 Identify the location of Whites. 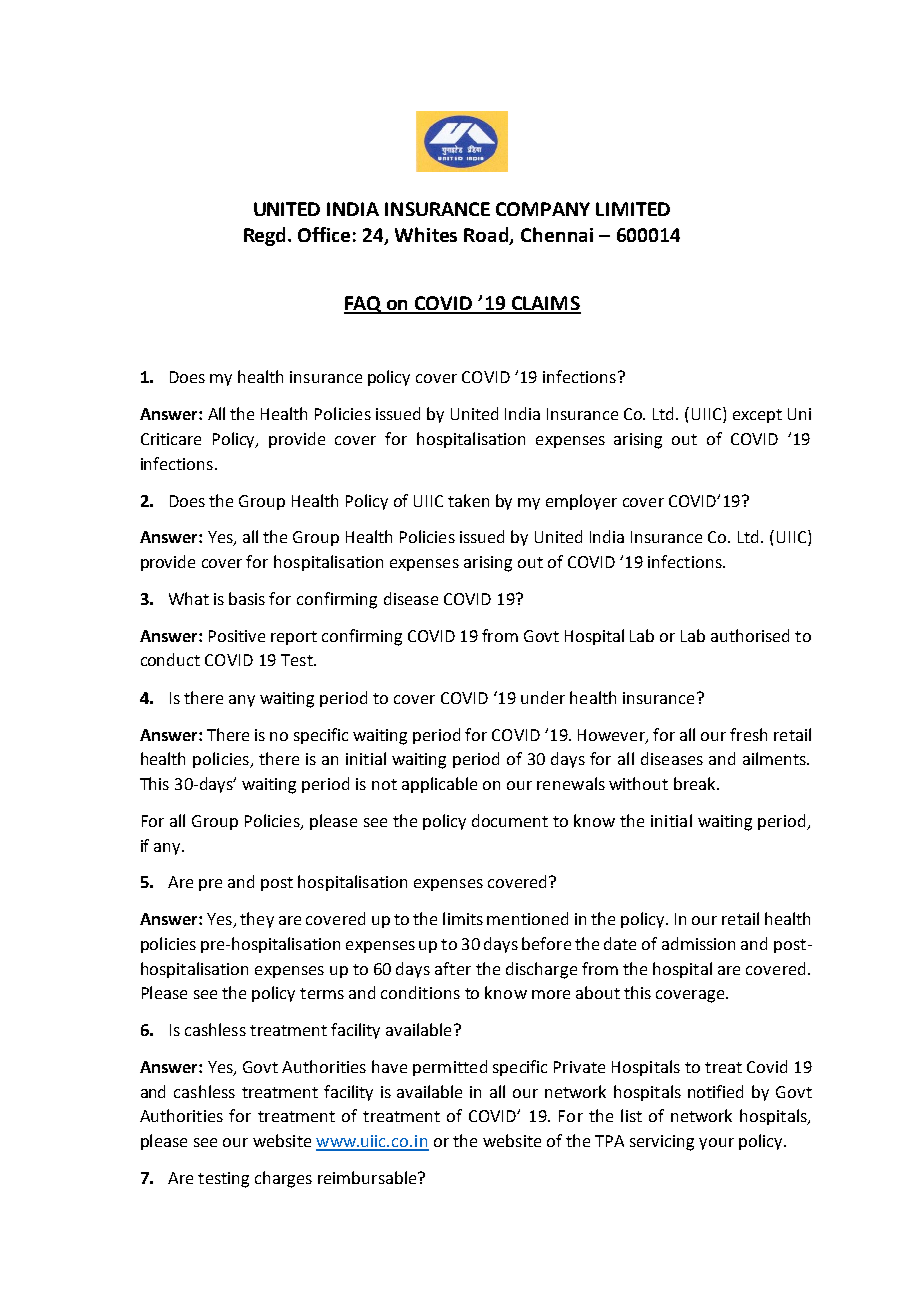
(426, 234).
